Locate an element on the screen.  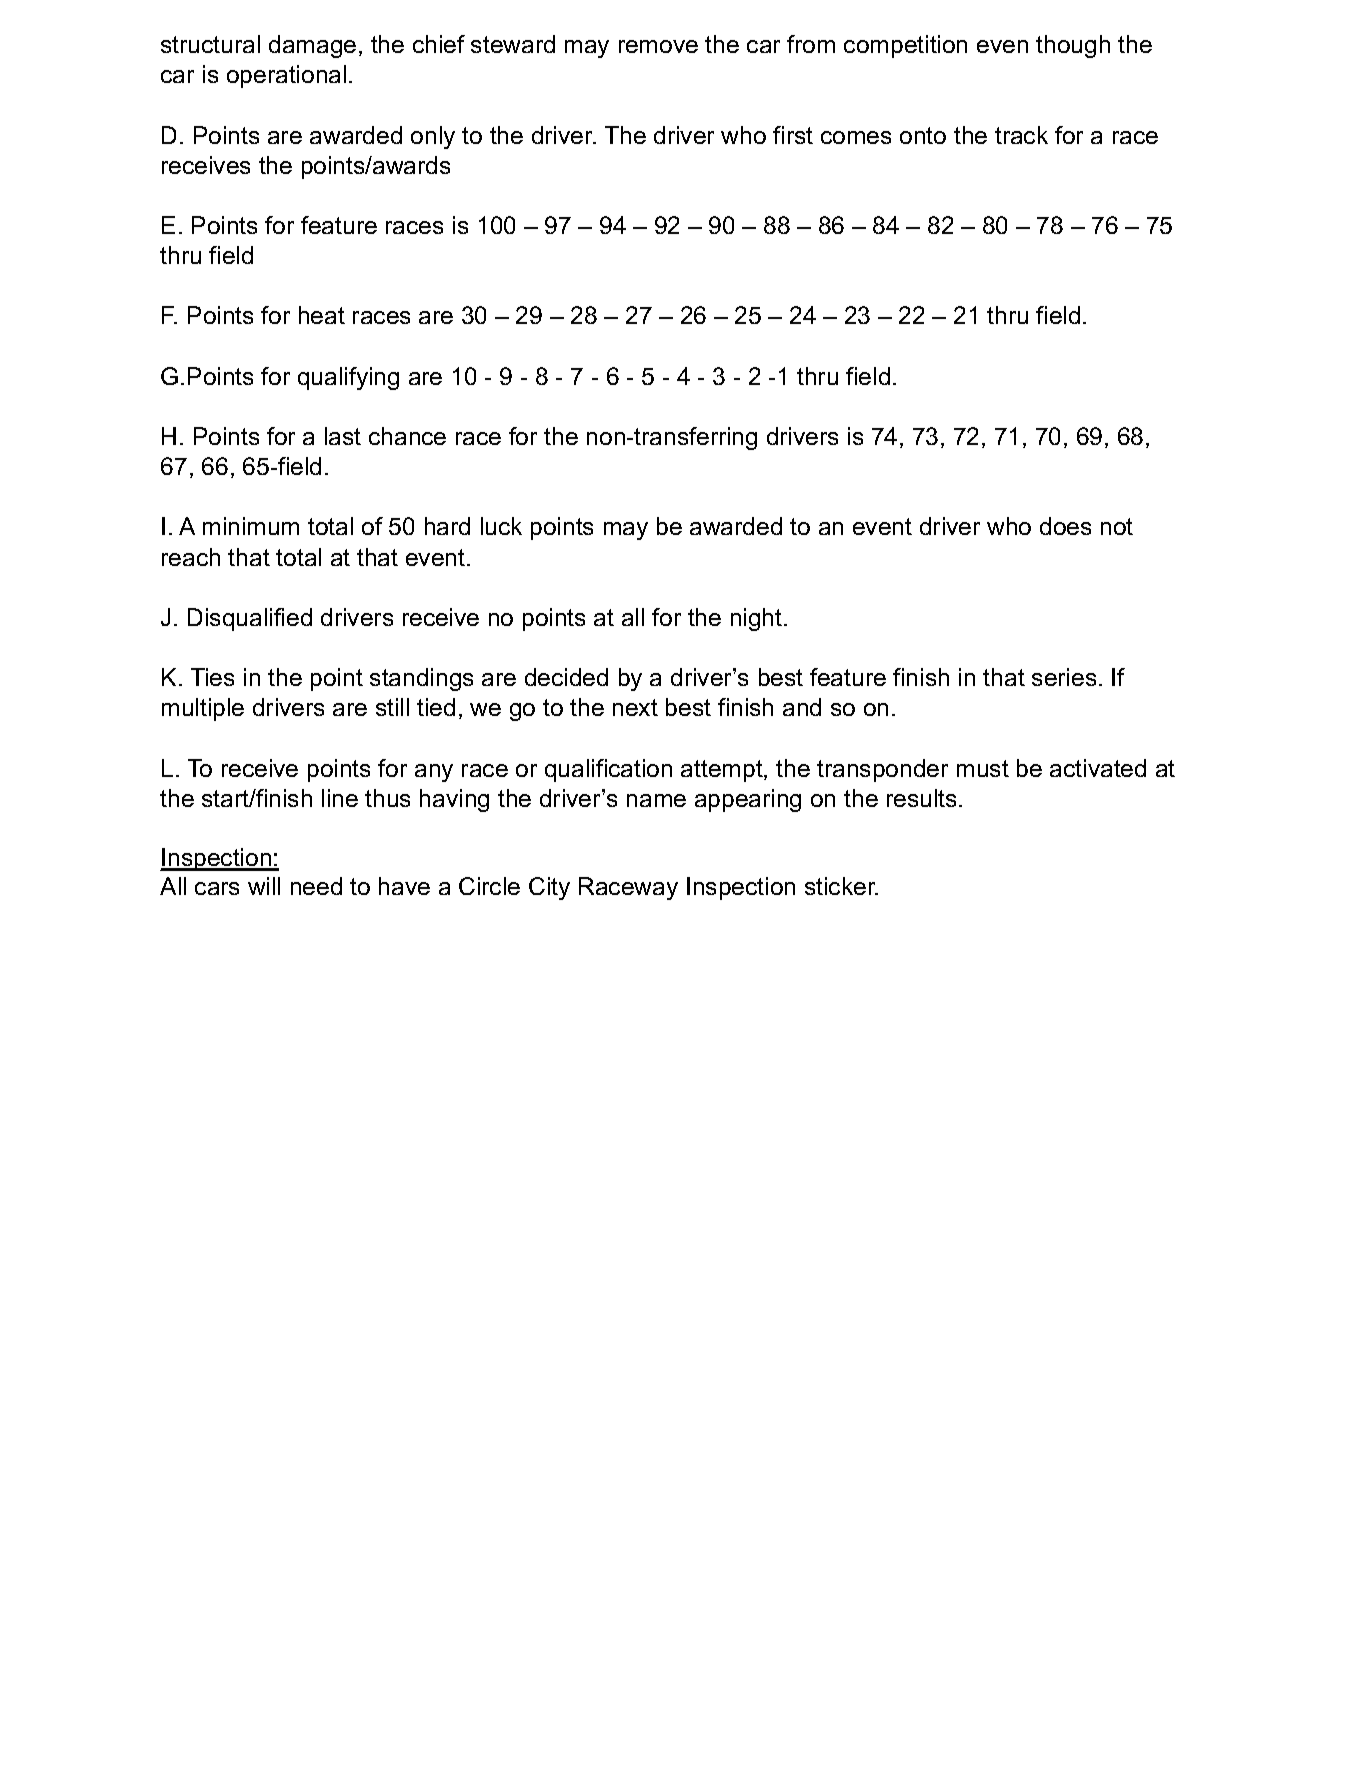
operational is located at coordinates (286, 76).
